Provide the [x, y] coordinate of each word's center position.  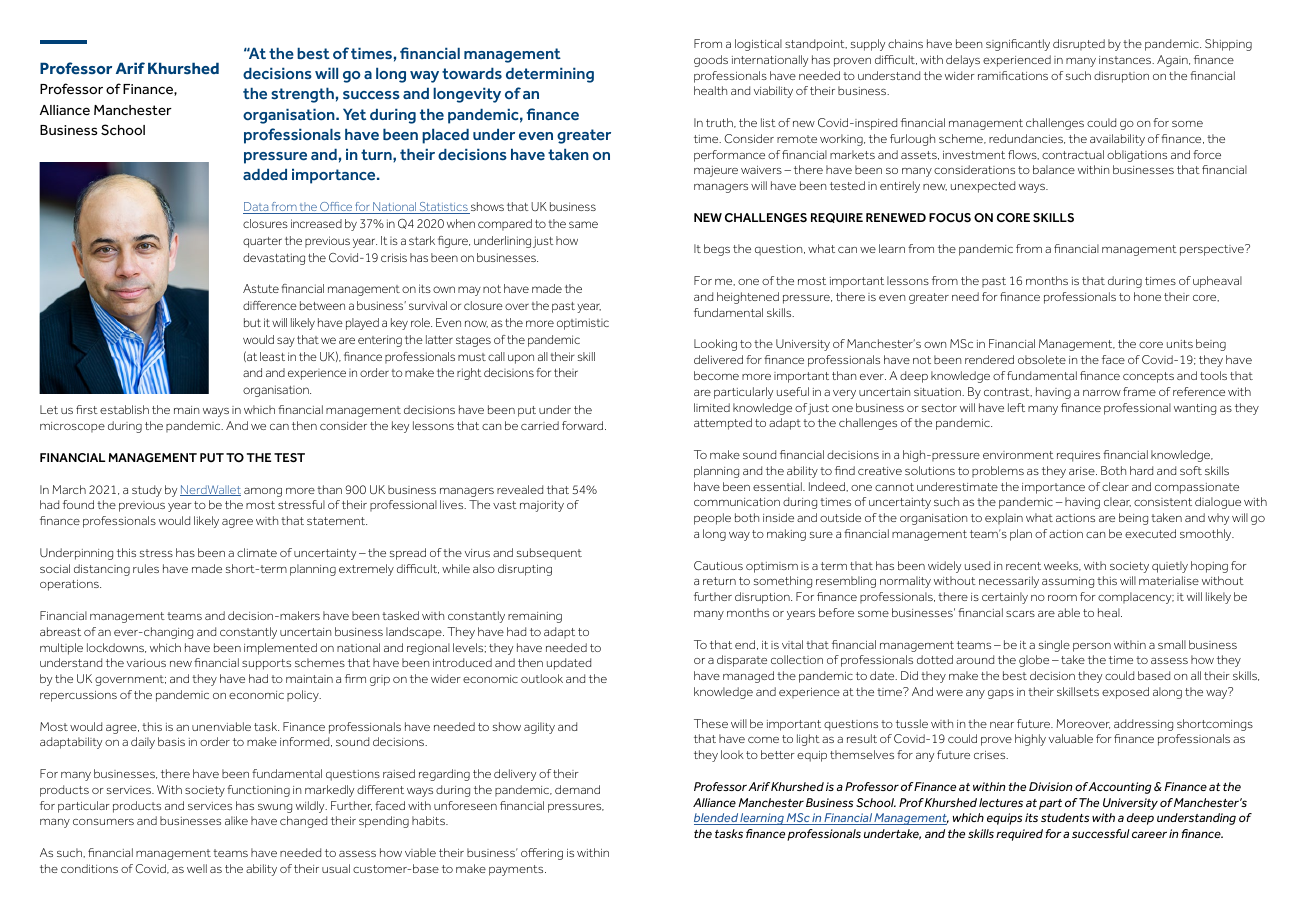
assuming [1068, 582]
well [197, 868]
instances [1126, 60]
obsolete [1042, 359]
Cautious [718, 565]
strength [302, 95]
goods [711, 61]
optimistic [583, 324]
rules [146, 568]
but [252, 322]
